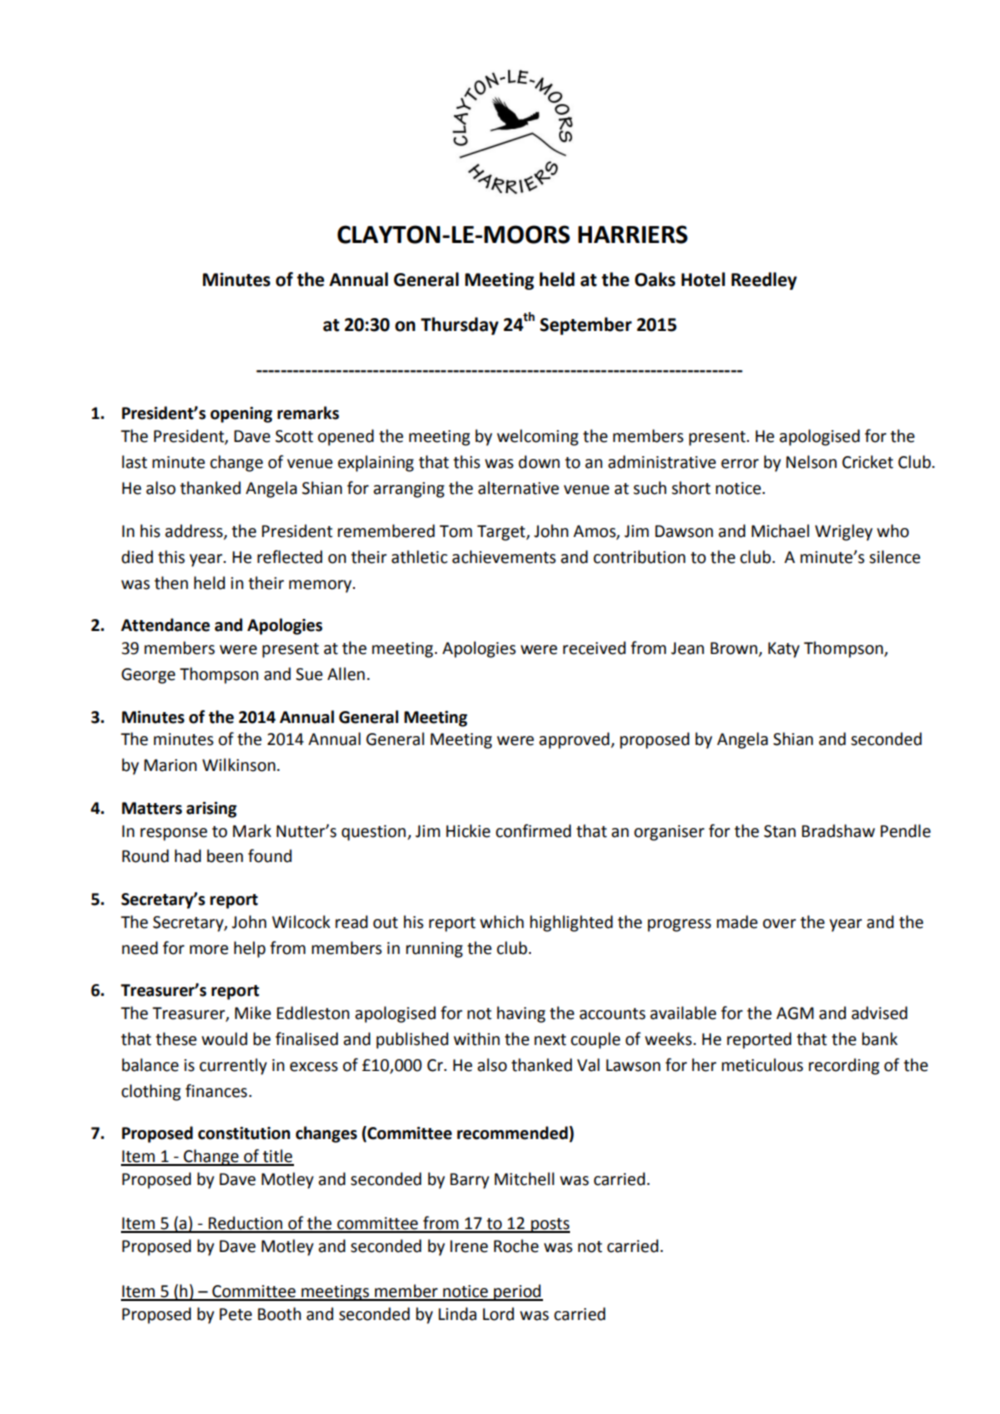  What do you see at coordinates (779, 924) in the screenshot?
I see `over` at bounding box center [779, 924].
